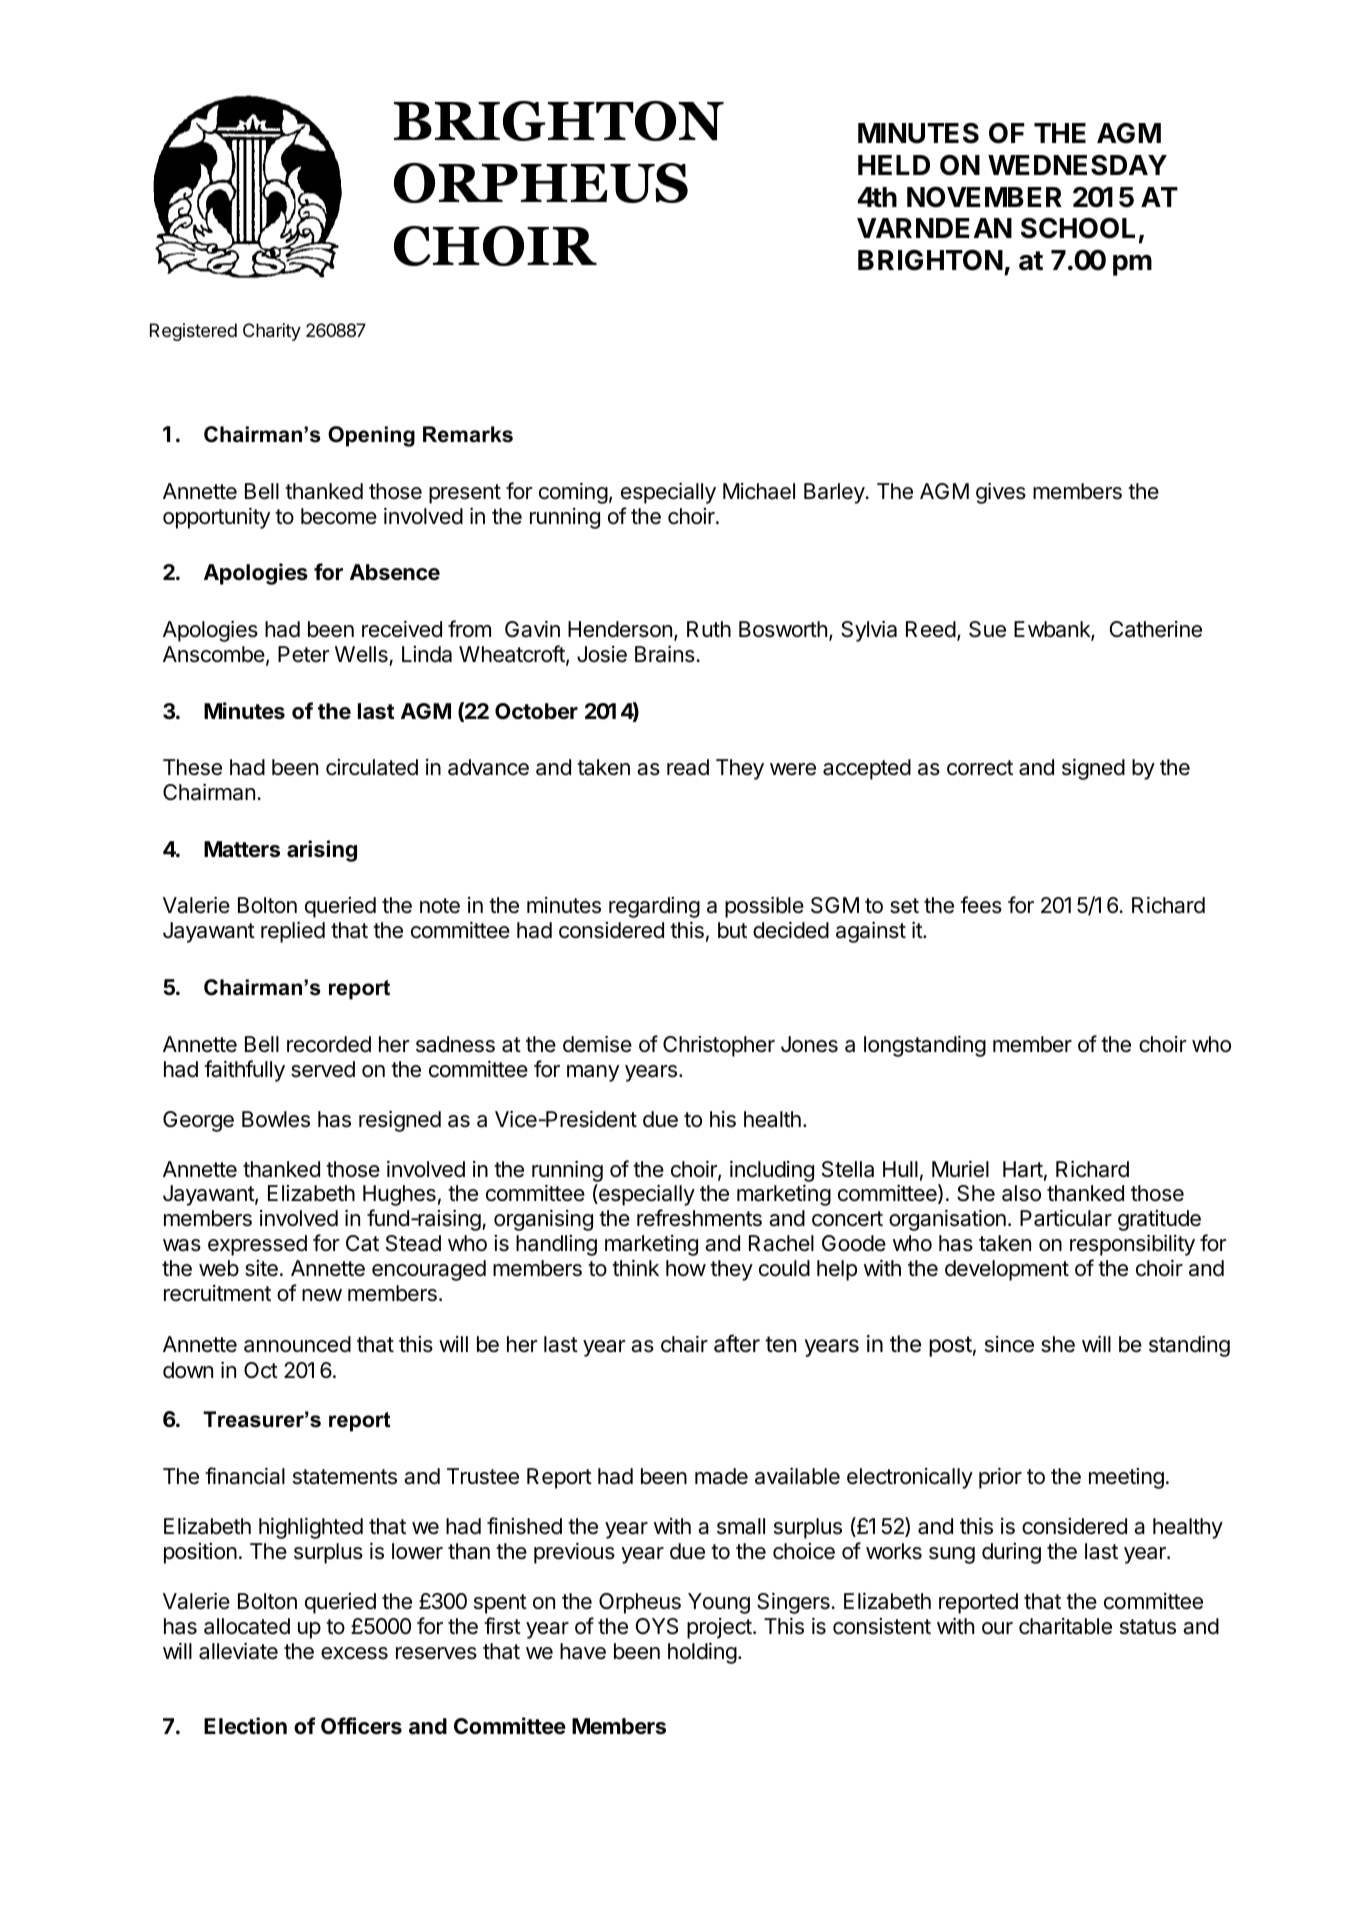  Describe the element at coordinates (894, 165) in the screenshot. I see `HELD` at that location.
